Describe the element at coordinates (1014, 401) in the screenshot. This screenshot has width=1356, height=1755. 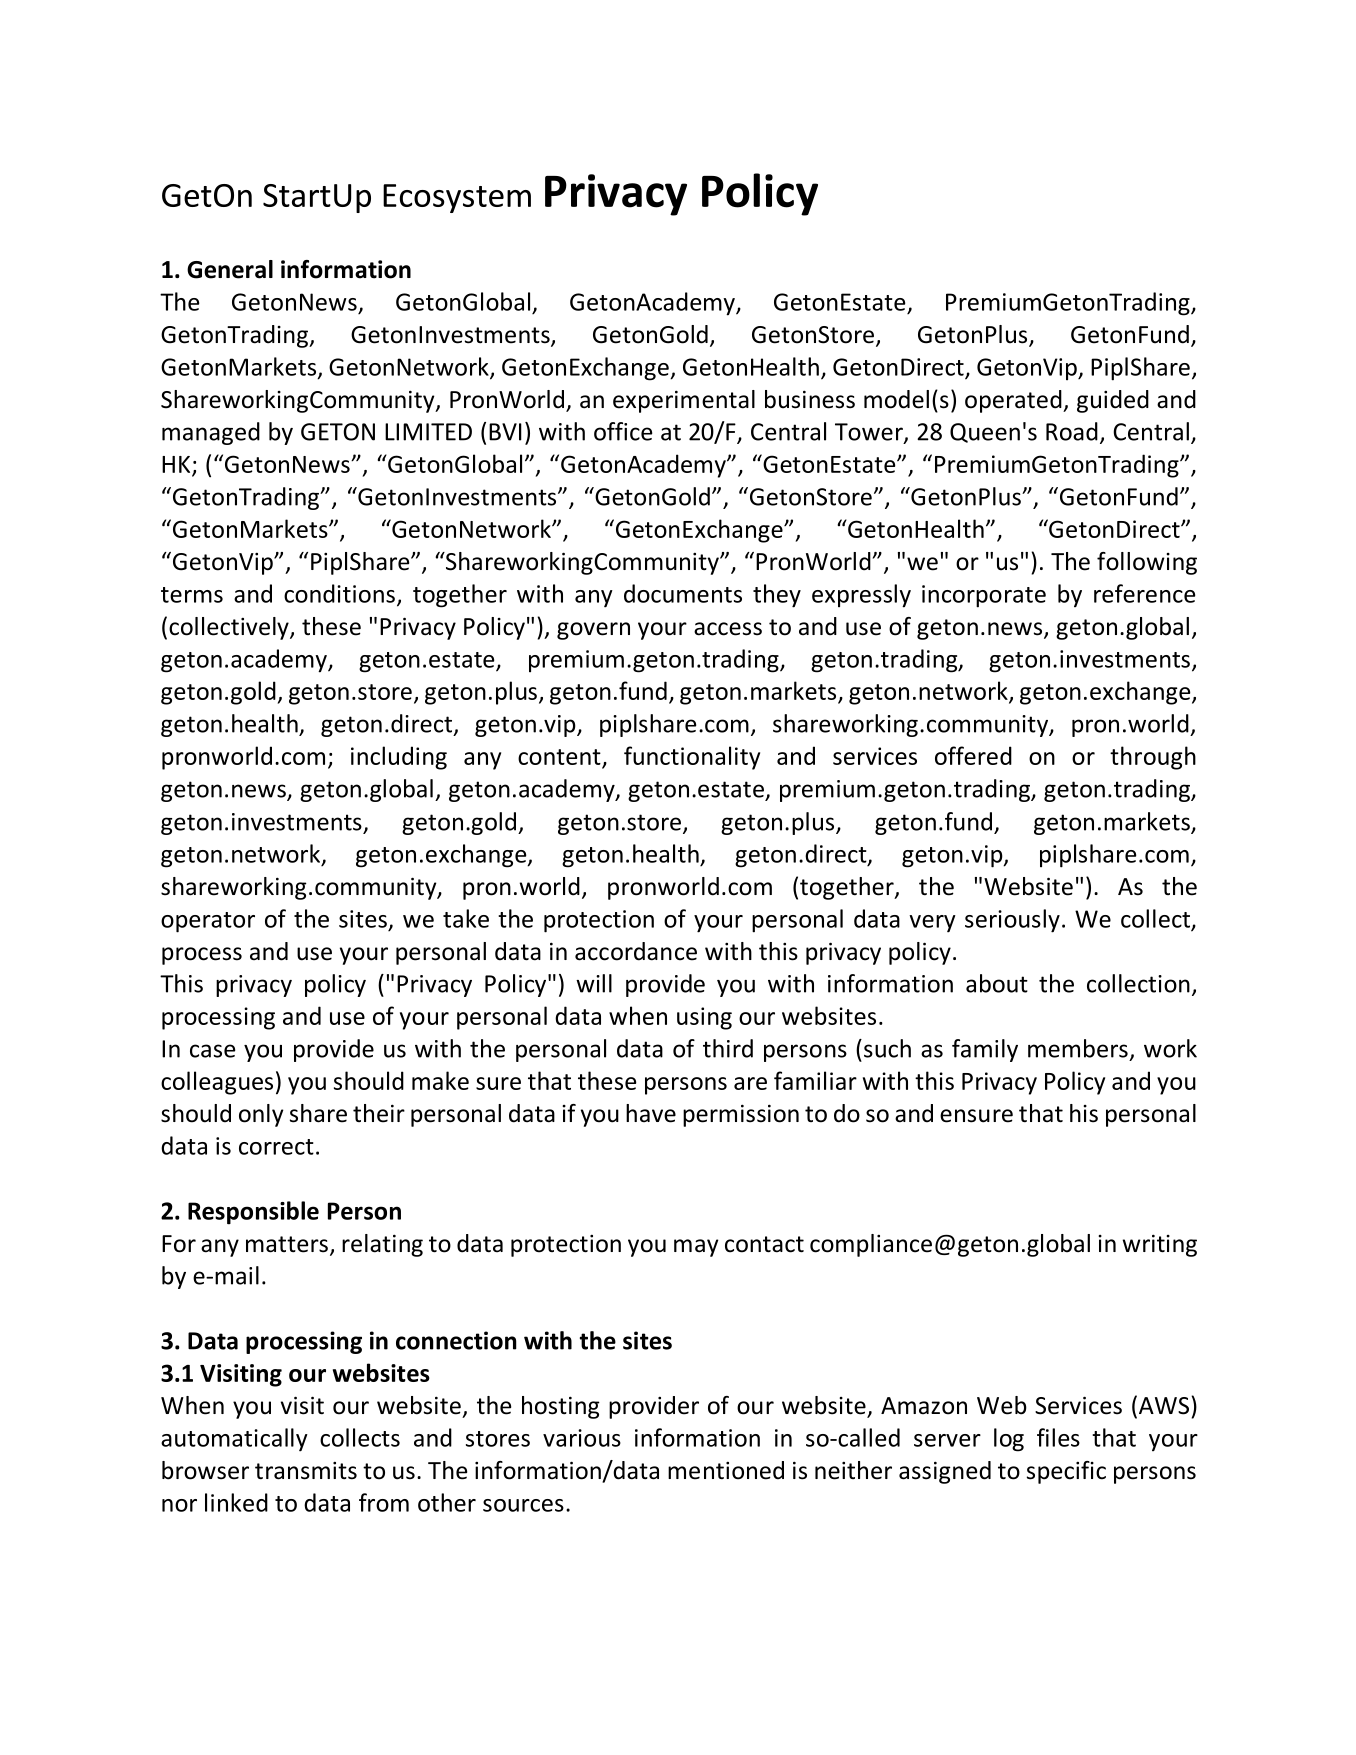
I see `operated` at that location.
